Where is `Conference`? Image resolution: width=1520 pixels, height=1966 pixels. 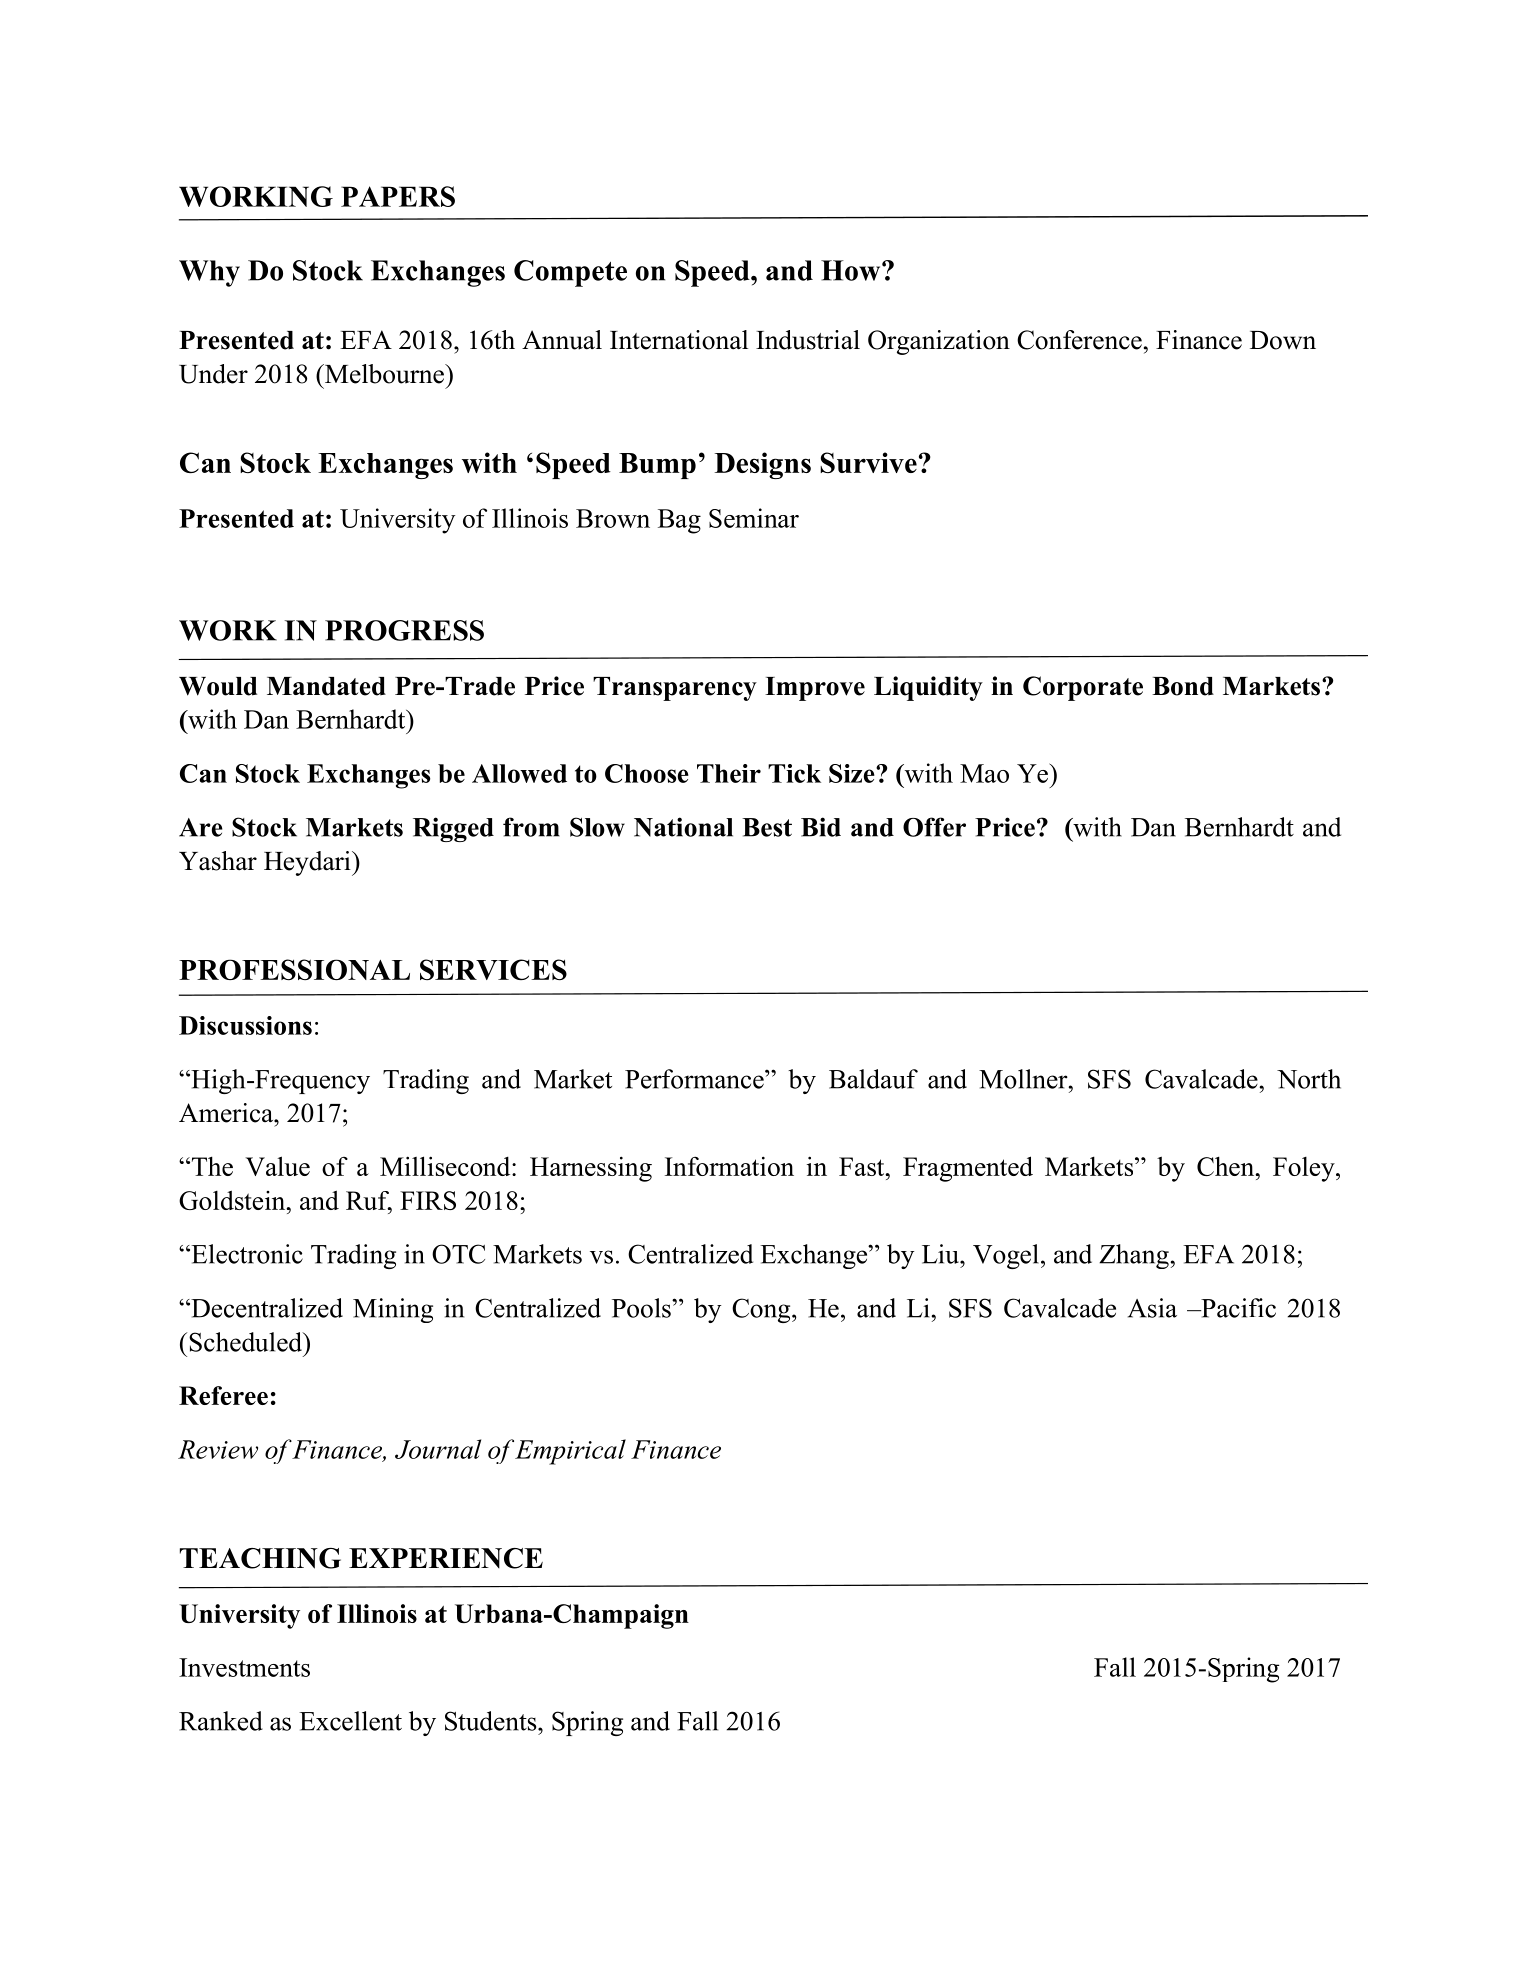 Conference is located at coordinates (1079, 340).
